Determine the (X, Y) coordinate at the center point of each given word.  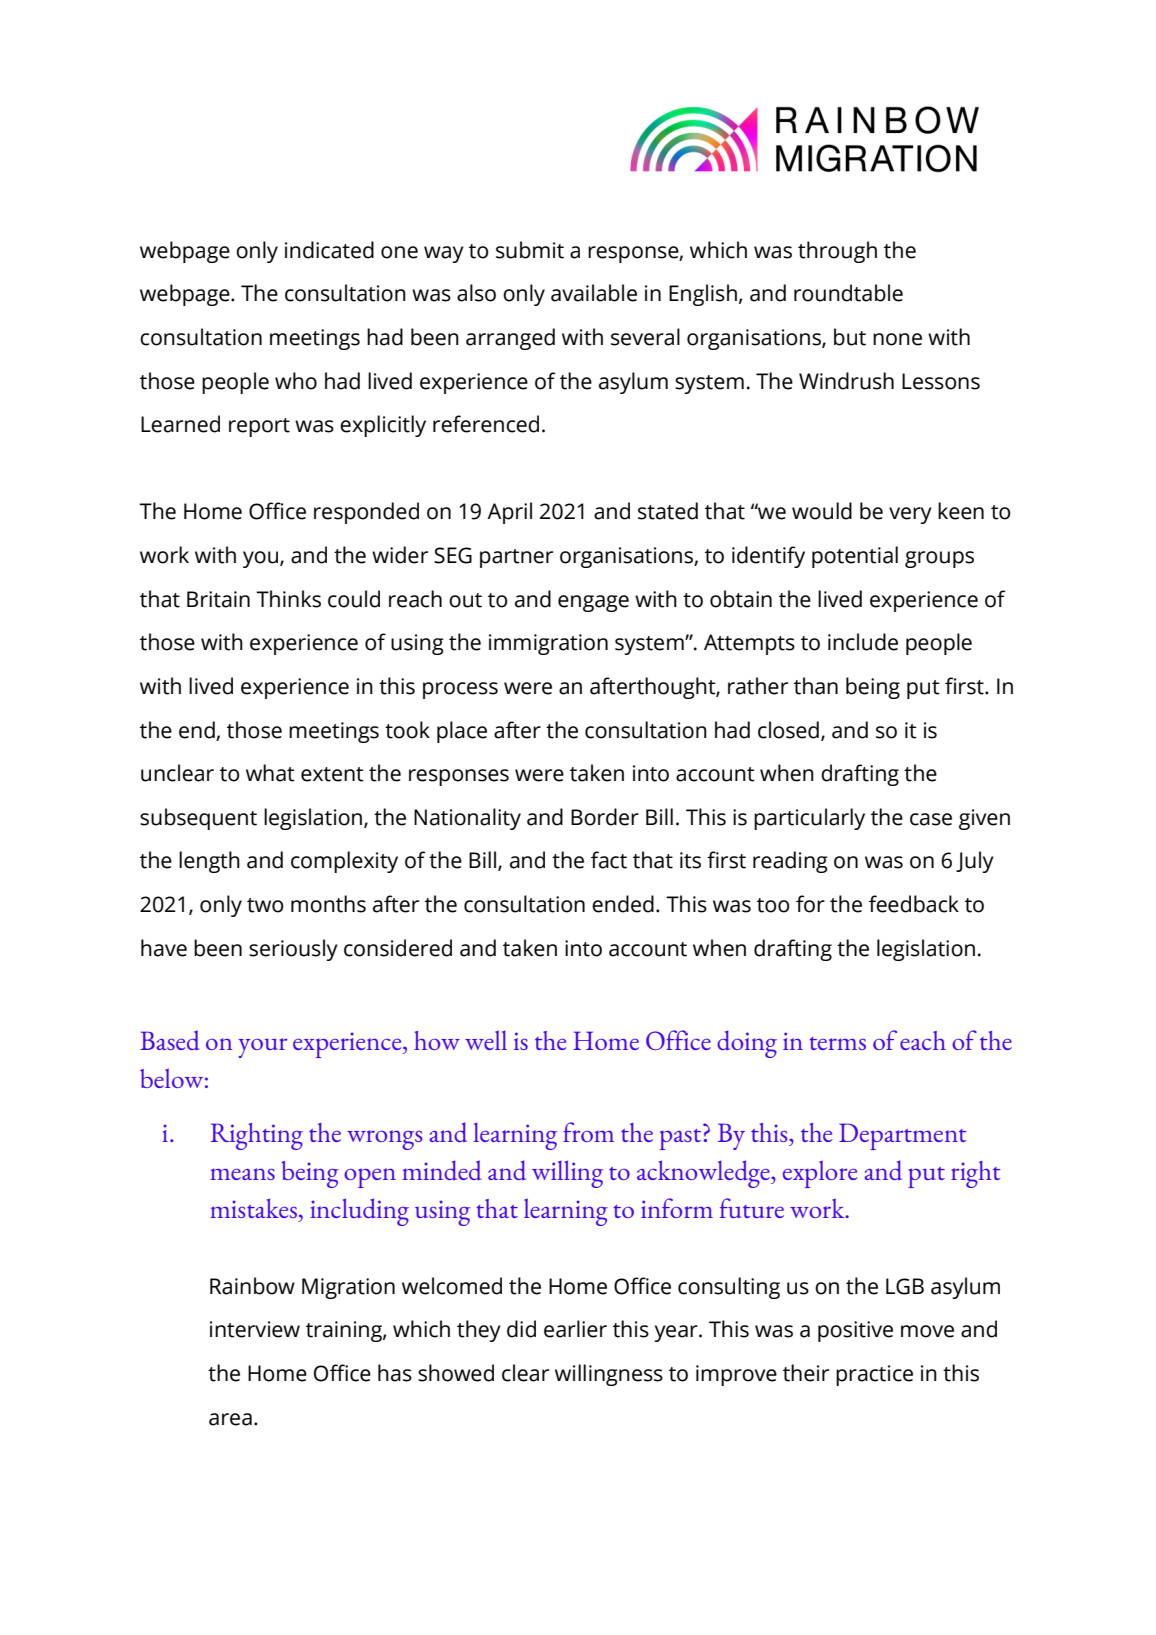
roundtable (848, 293)
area (230, 1419)
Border (605, 817)
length (209, 862)
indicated (329, 250)
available (594, 293)
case (931, 819)
